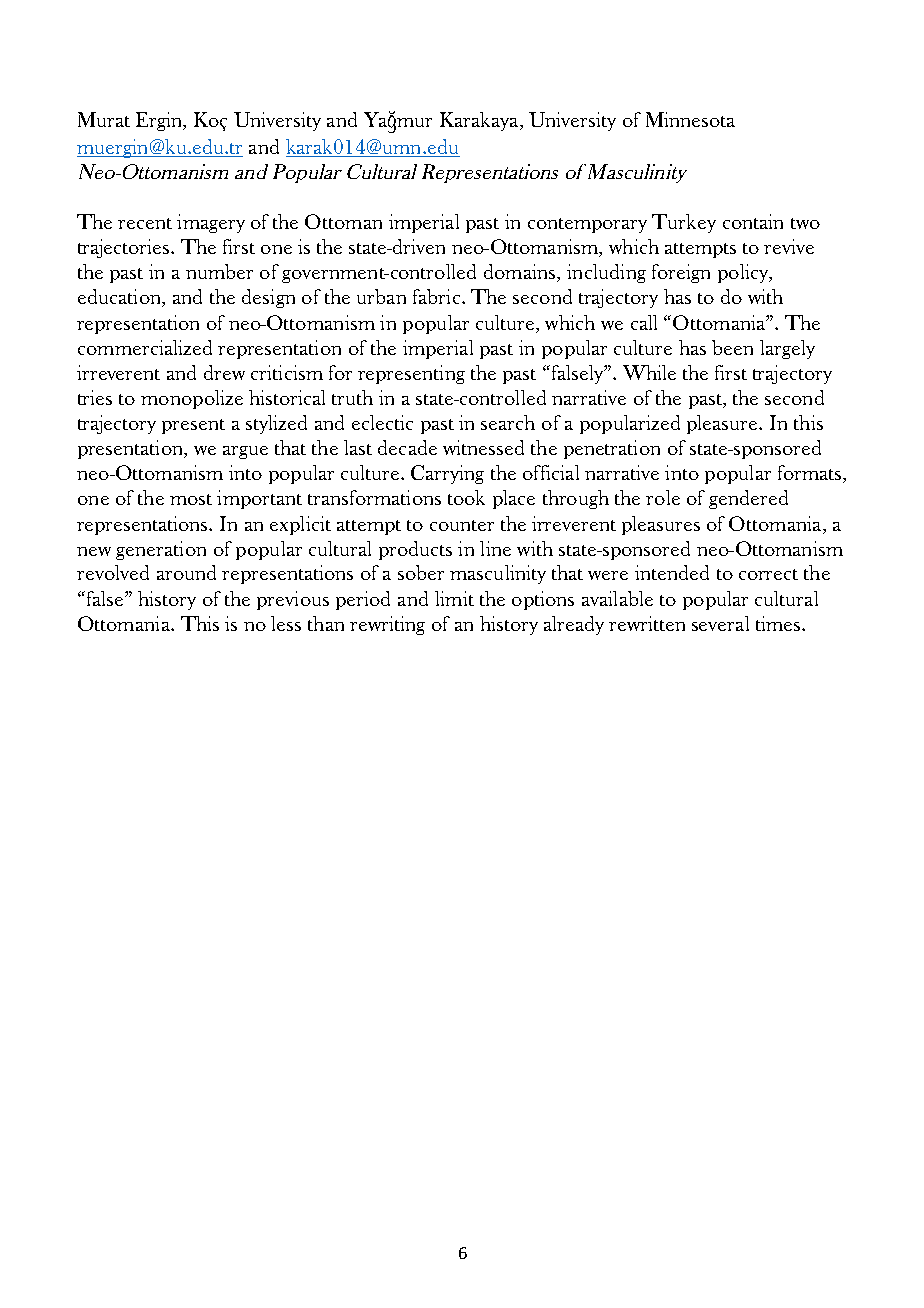 Image resolution: width=924 pixels, height=1308 pixels. I want to click on Minnesota, so click(690, 119).
